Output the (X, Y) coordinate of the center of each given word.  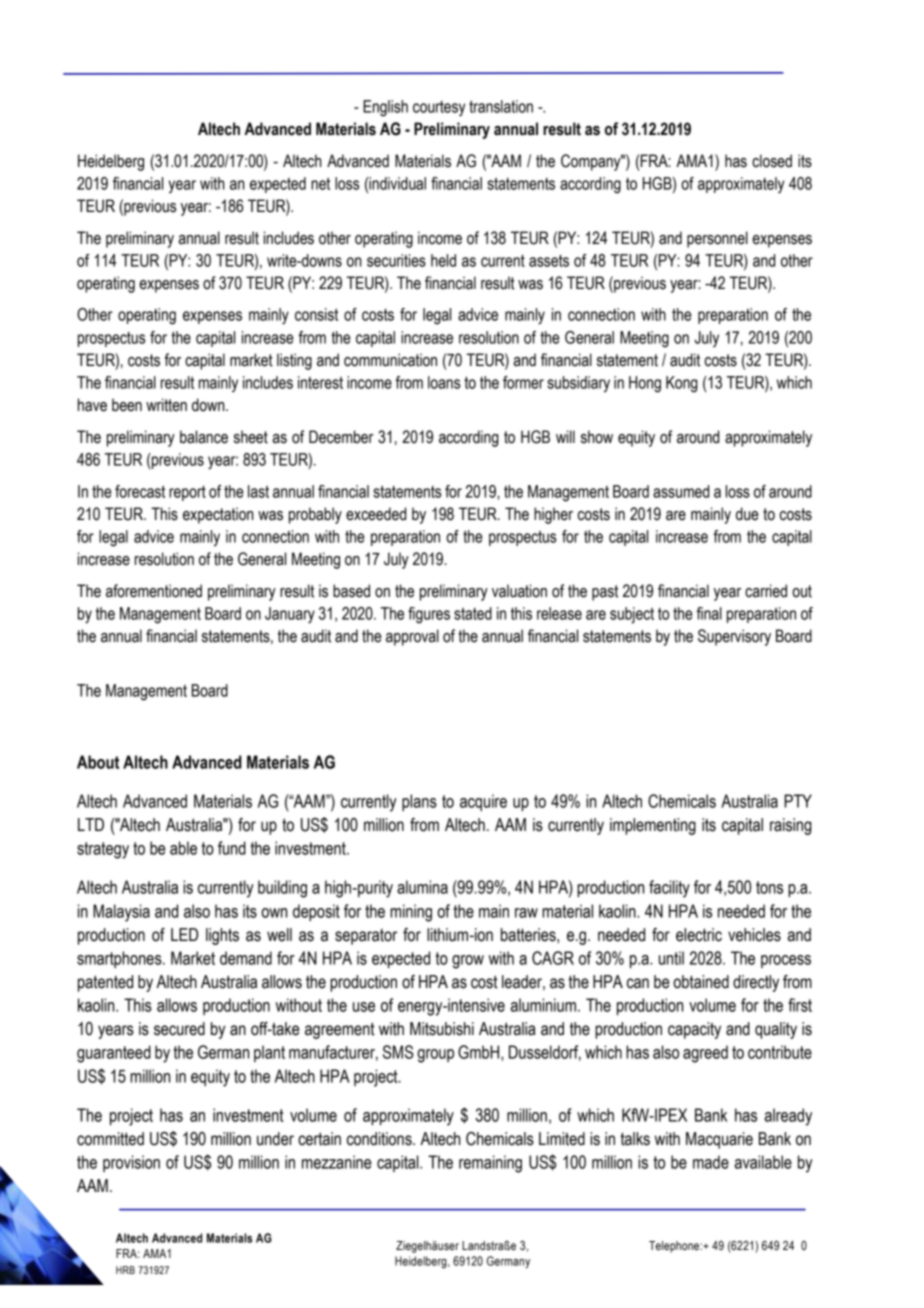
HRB (125, 1270)
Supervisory (734, 637)
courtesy (439, 108)
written (166, 405)
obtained (701, 982)
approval (412, 637)
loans (444, 382)
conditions (380, 1139)
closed (772, 161)
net (320, 183)
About (98, 762)
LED (184, 934)
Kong (682, 384)
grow (468, 962)
